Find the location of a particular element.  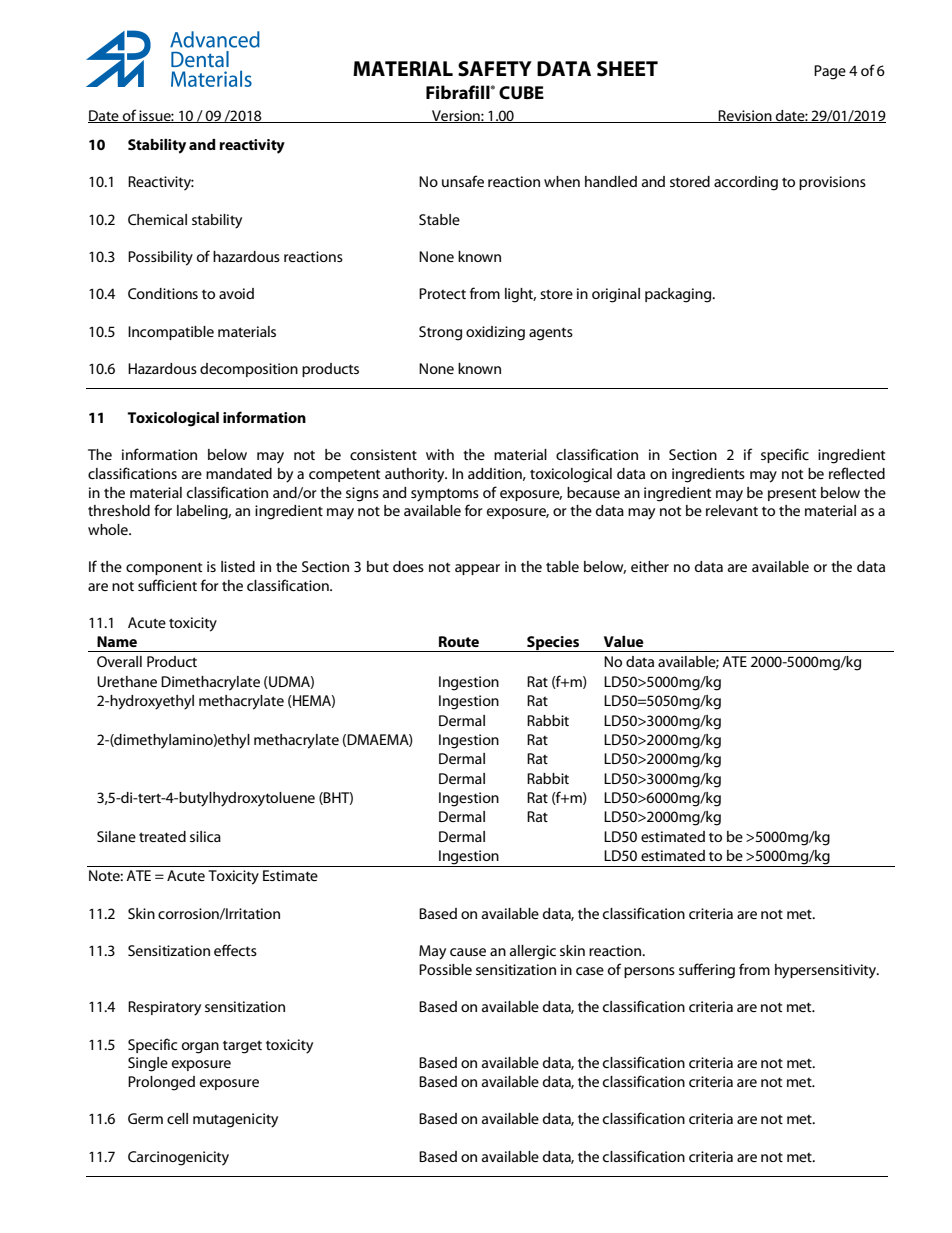

decomposition is located at coordinates (249, 370).
